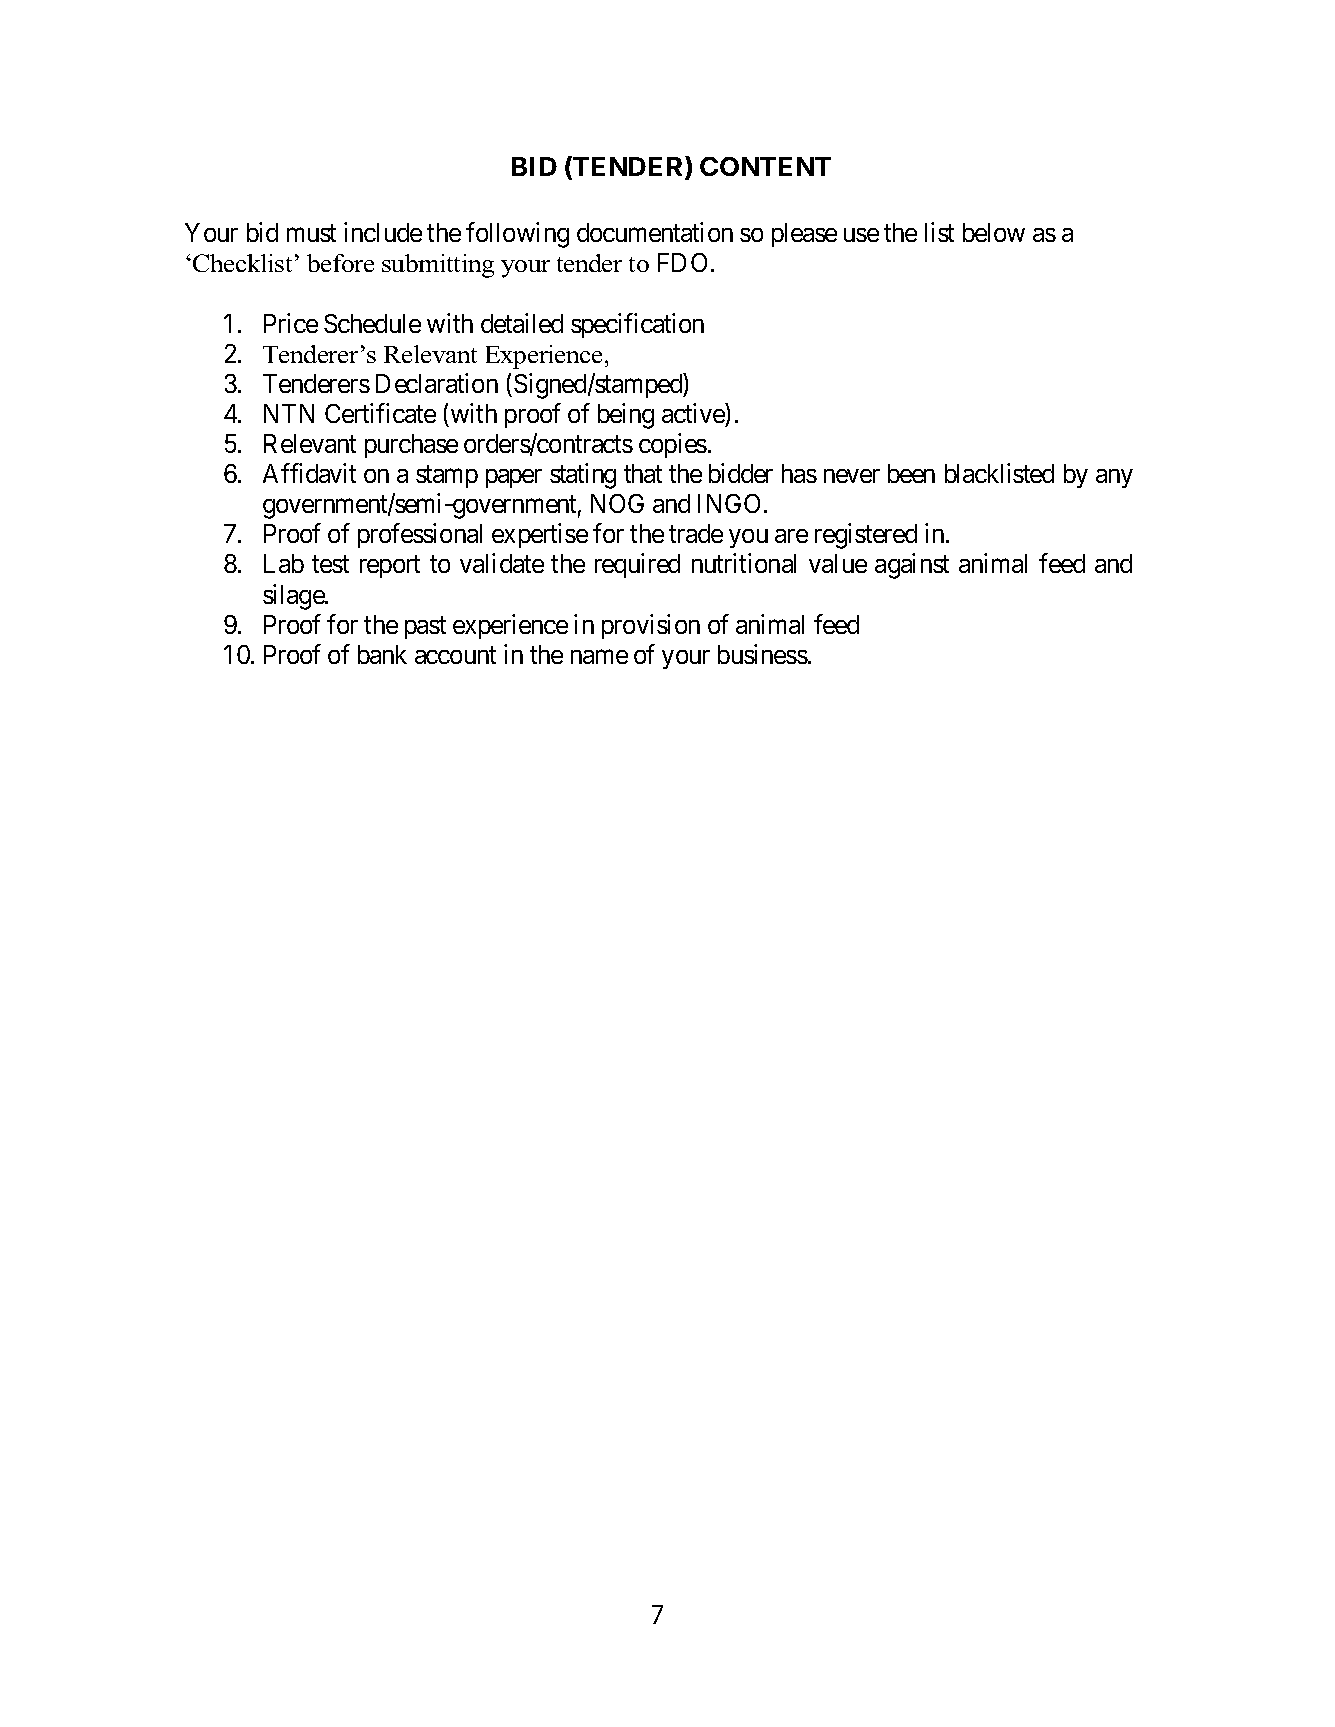  I want to click on specification, so click(637, 325).
